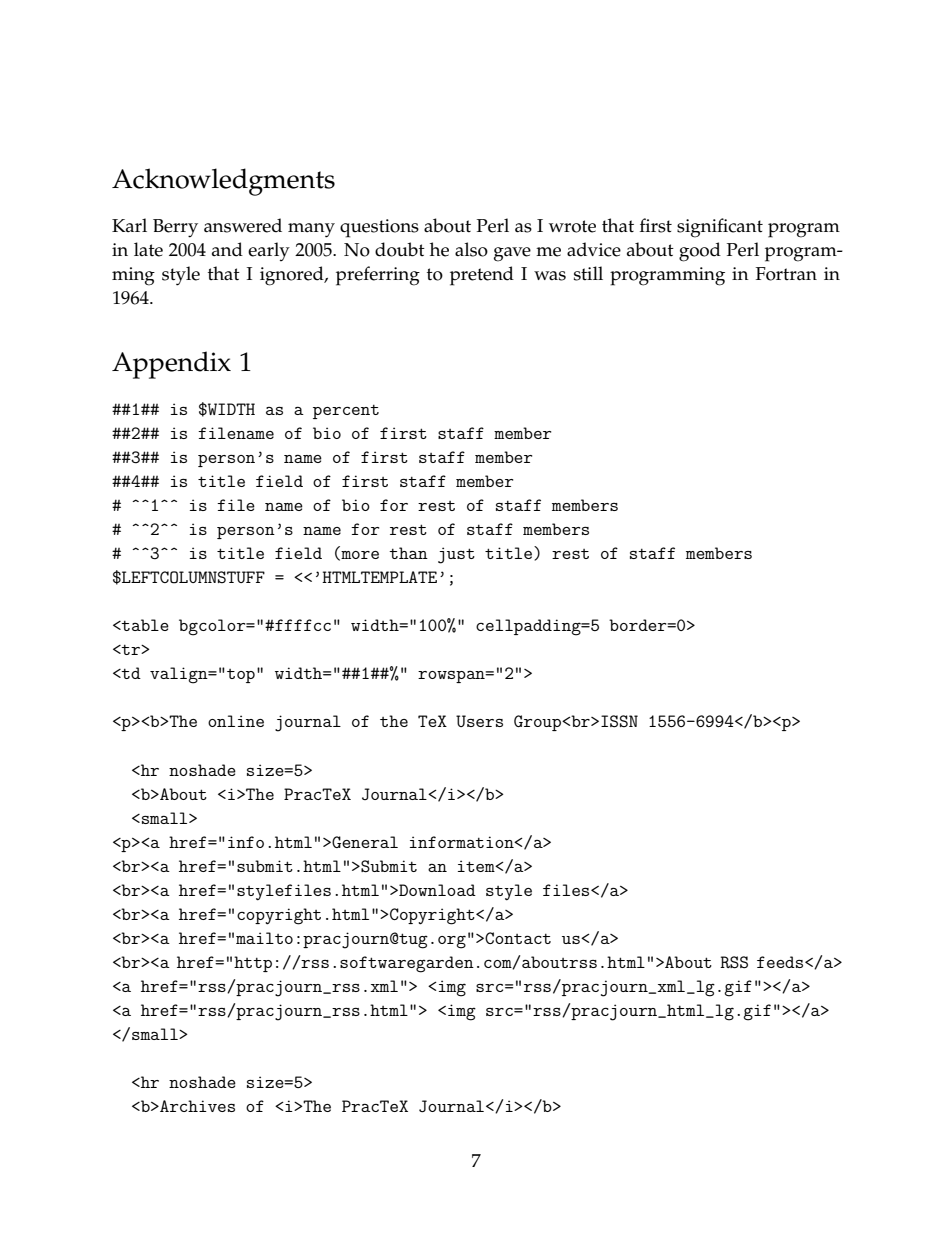  I want to click on than, so click(408, 553).
